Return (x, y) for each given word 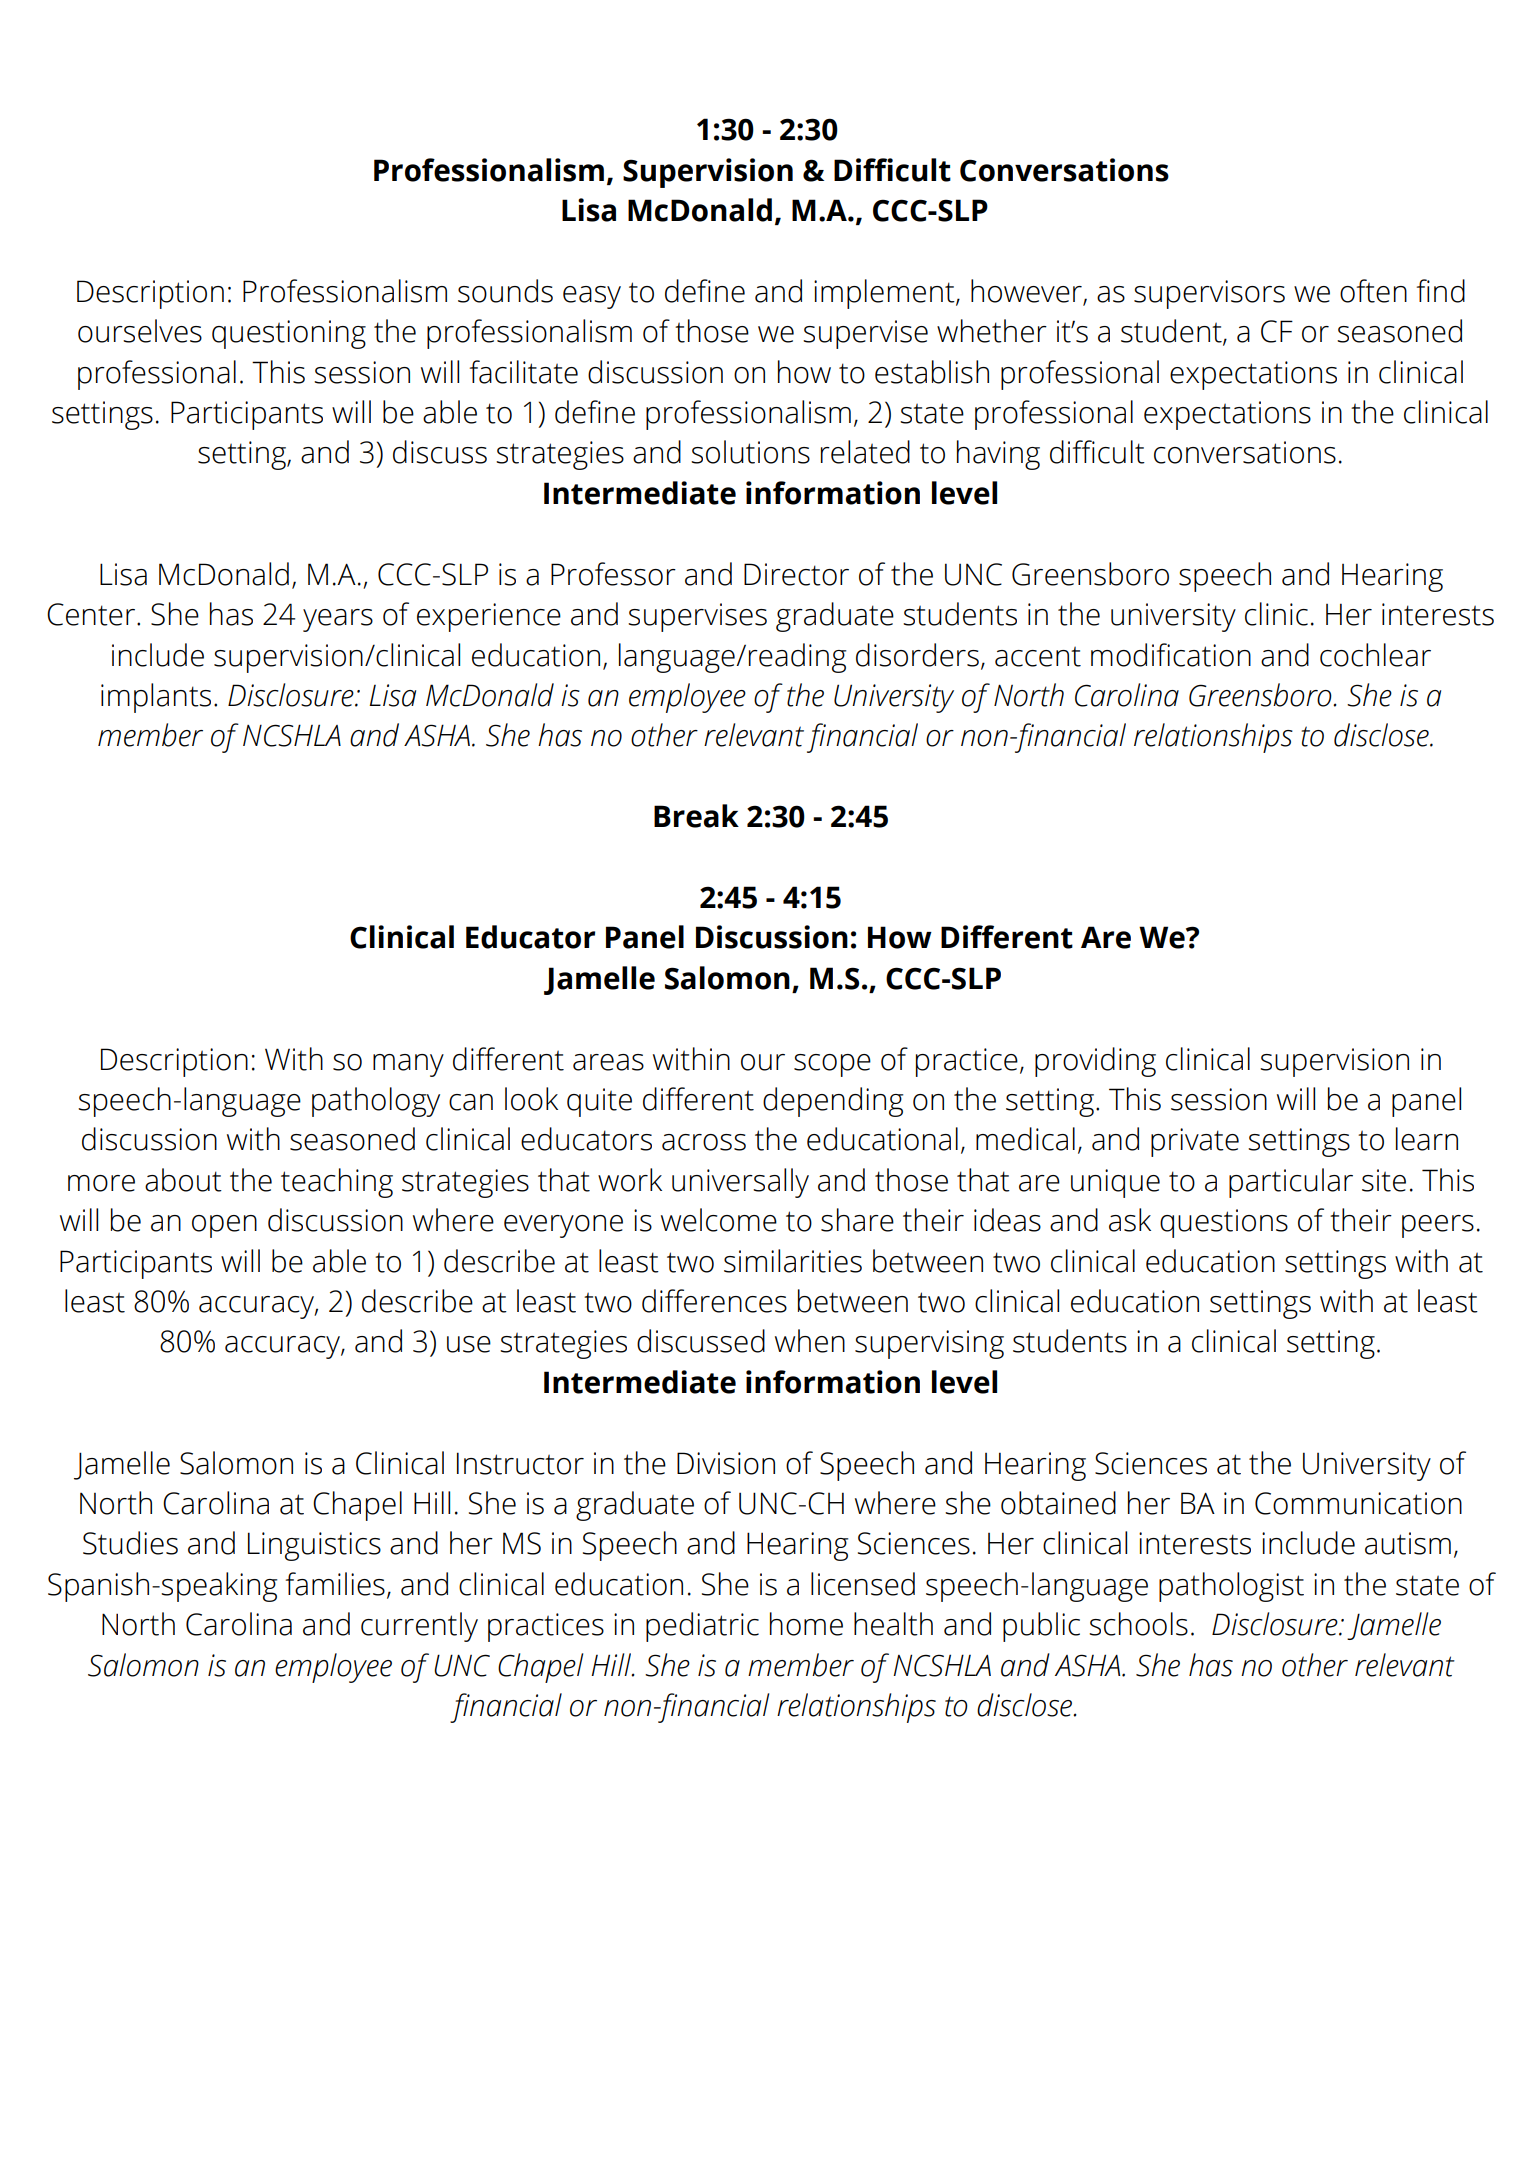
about (183, 1180)
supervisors (1209, 294)
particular (1291, 1183)
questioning (289, 334)
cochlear (1375, 655)
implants (156, 698)
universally (740, 1183)
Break (696, 816)
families (335, 1584)
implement (885, 294)
